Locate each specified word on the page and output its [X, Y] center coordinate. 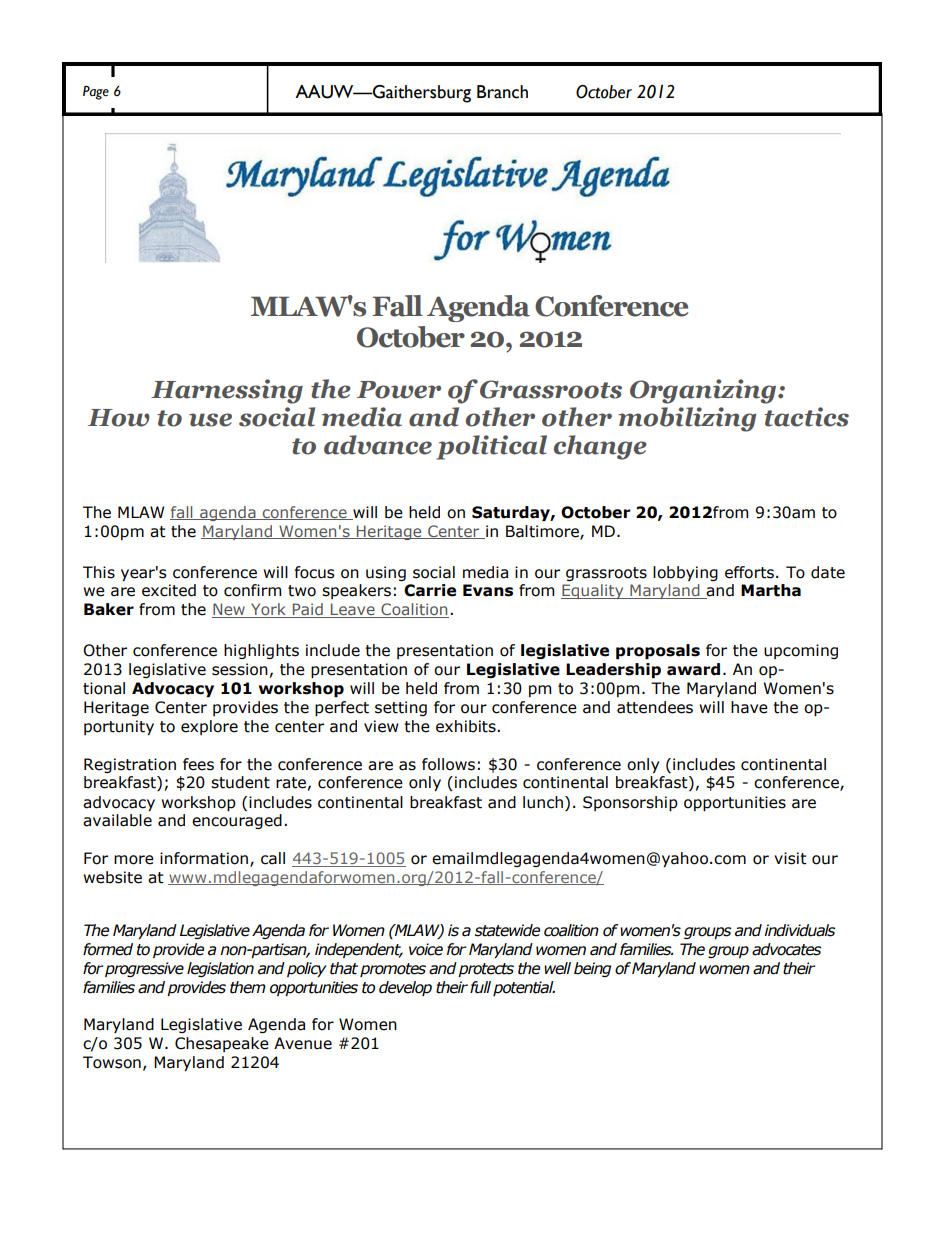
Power [399, 390]
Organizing [704, 391]
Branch [502, 92]
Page [96, 93]
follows [448, 764]
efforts [749, 572]
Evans [488, 590]
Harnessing [227, 391]
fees [198, 764]
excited [169, 590]
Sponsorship [630, 803]
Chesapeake [222, 1044]
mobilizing [687, 419]
